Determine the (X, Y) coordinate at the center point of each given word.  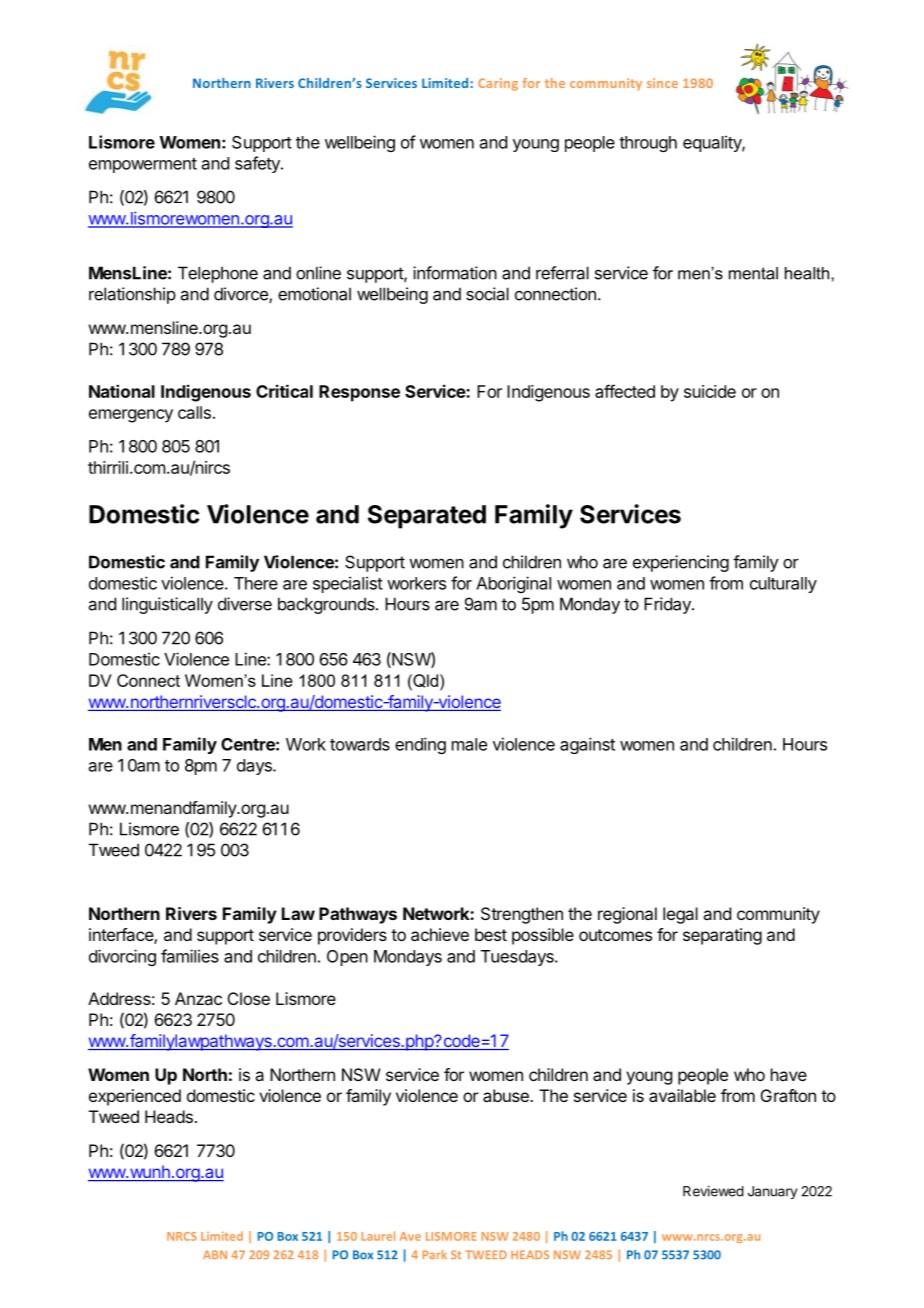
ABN (215, 1254)
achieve (440, 934)
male (469, 744)
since (662, 83)
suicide (710, 391)
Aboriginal (513, 584)
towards (360, 744)
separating (722, 936)
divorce (242, 295)
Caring (498, 84)
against (587, 745)
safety (258, 164)
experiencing (681, 563)
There (256, 583)
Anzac (198, 998)
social (487, 294)
